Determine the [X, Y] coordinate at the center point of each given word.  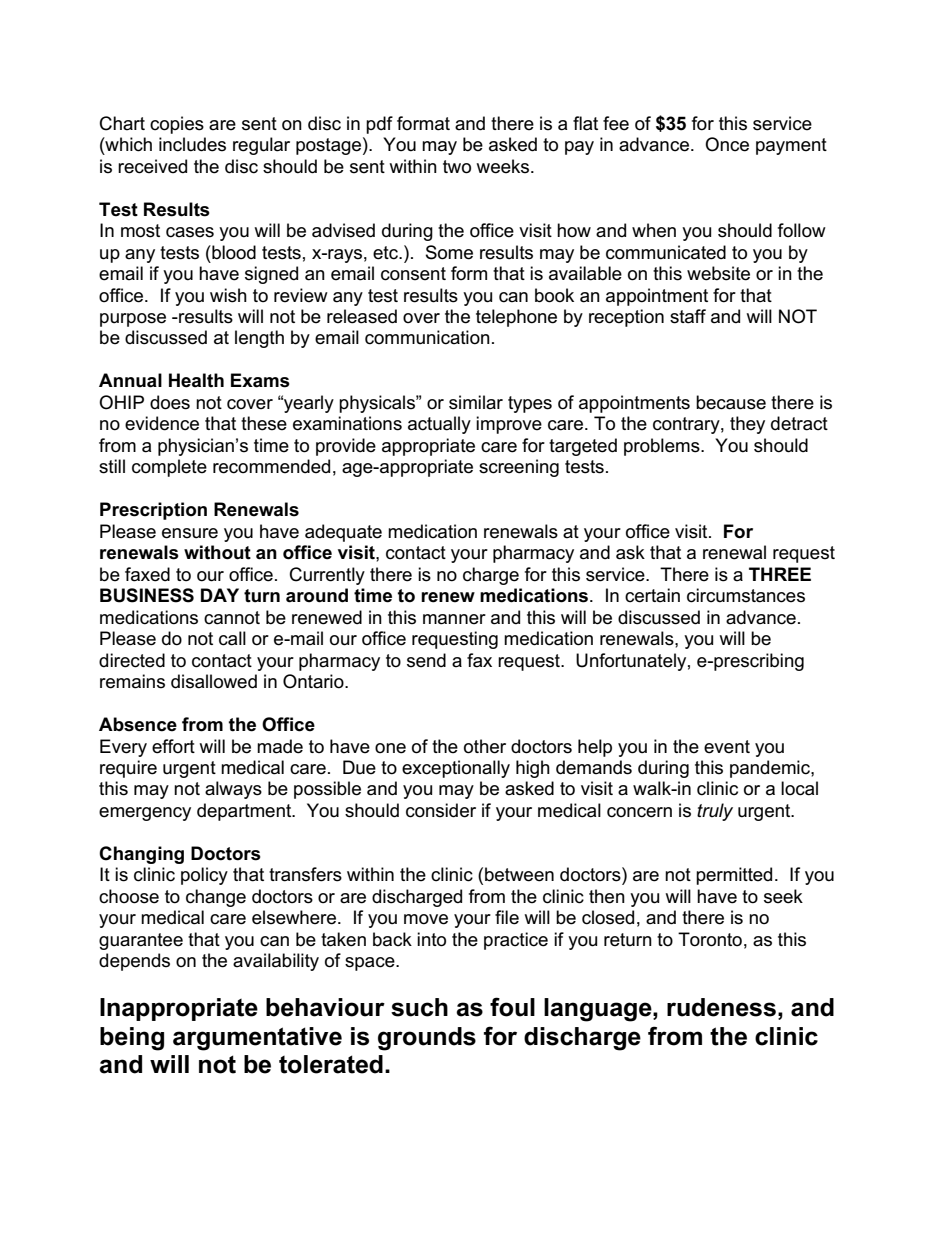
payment [791, 146]
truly [715, 812]
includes [192, 144]
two [457, 167]
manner [454, 619]
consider [441, 810]
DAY [220, 595]
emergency [145, 814]
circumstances [746, 595]
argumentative [257, 1039]
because [731, 402]
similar [476, 402]
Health [196, 380]
